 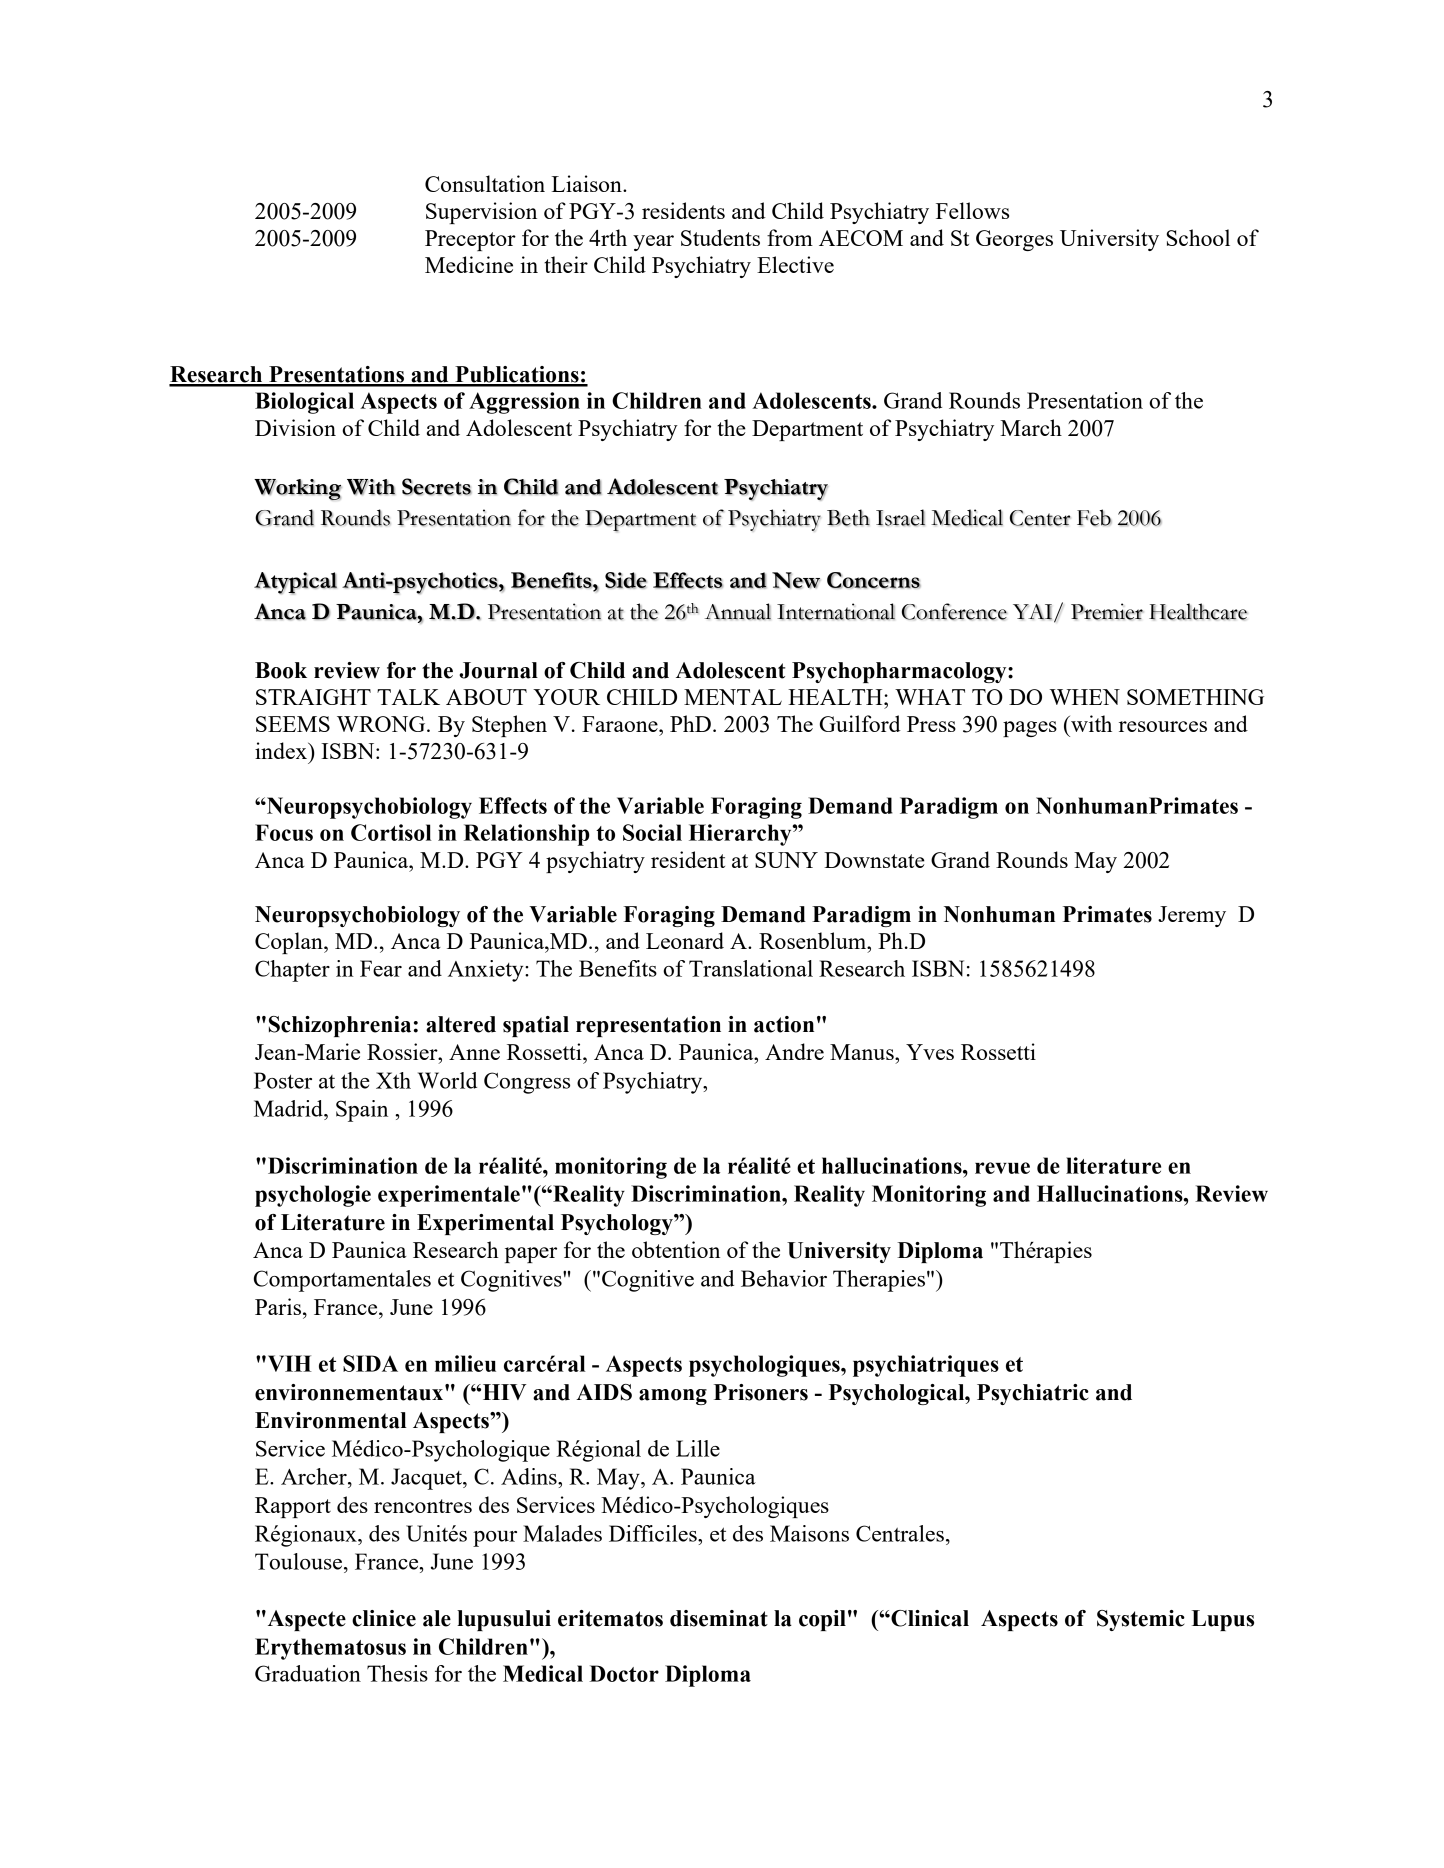 What do you see at coordinates (1085, 697) in the screenshot?
I see `WHEN` at bounding box center [1085, 697].
